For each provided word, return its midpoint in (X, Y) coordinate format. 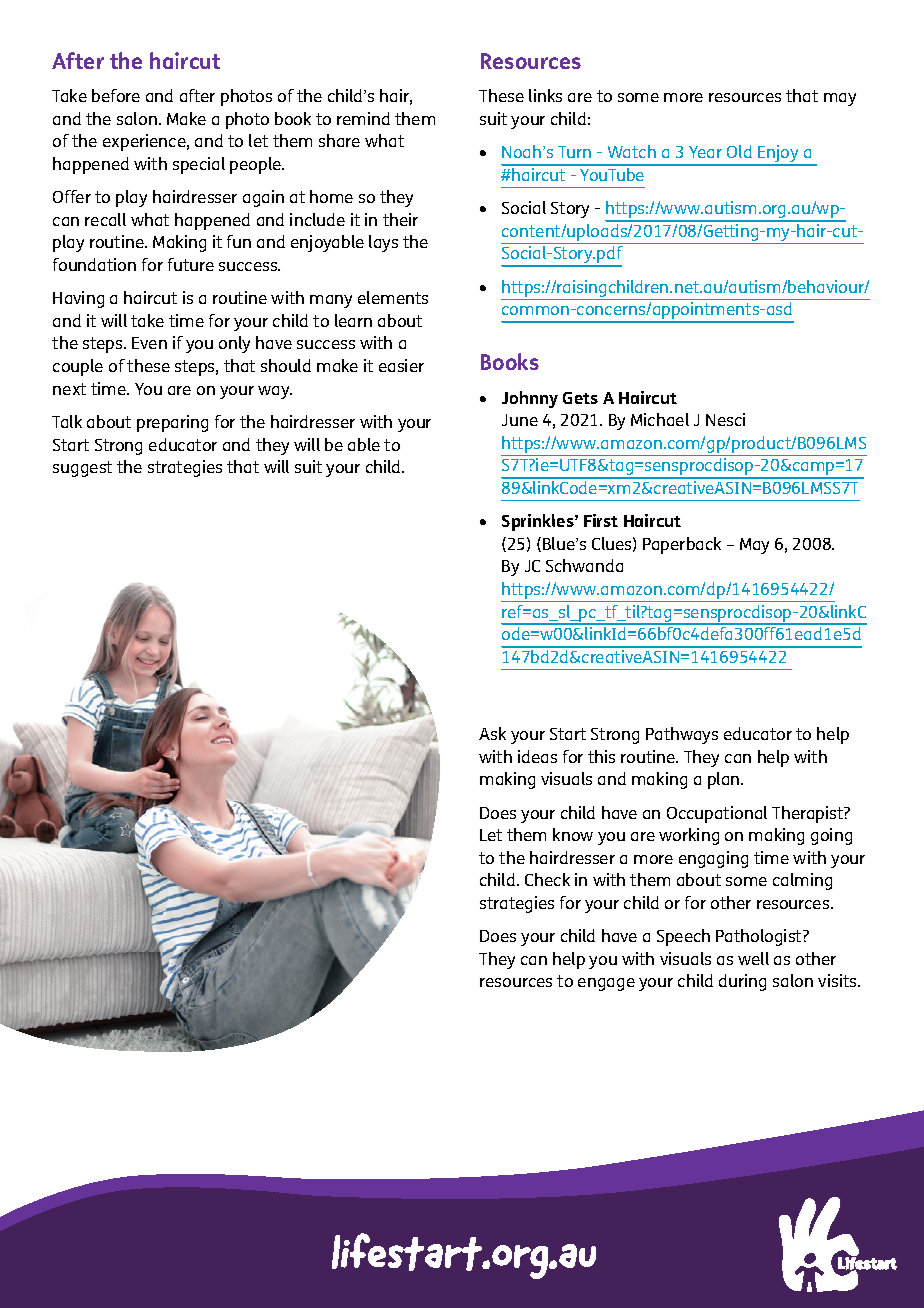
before (116, 95)
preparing (172, 423)
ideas (537, 756)
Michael (660, 419)
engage (606, 984)
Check (547, 879)
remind (363, 118)
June (520, 420)
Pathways (682, 735)
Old (739, 151)
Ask (492, 733)
